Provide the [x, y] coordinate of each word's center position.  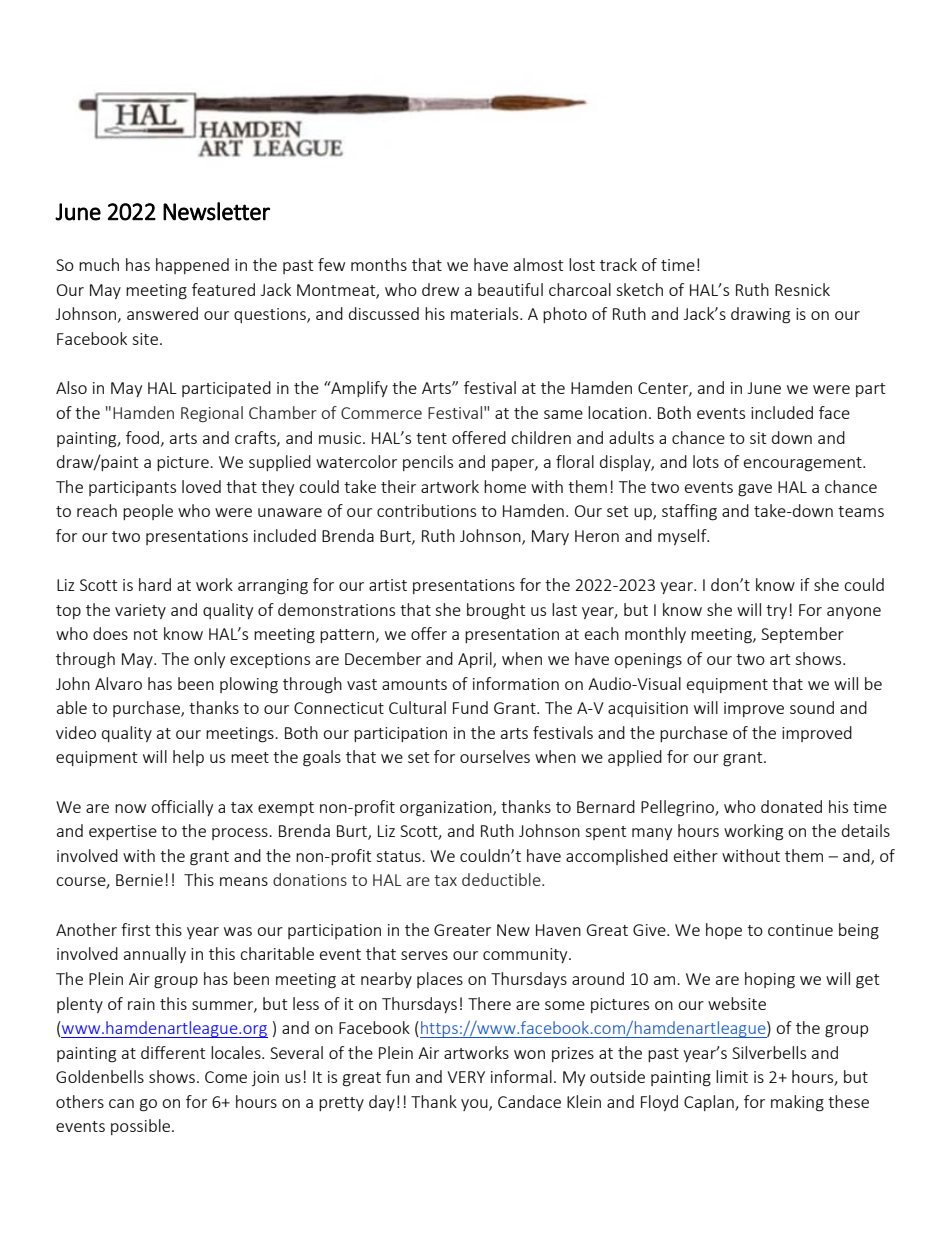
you [475, 1105]
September [802, 635]
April [476, 660]
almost [538, 264]
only [209, 660]
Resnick [802, 289]
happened [192, 266]
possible [142, 1127]
